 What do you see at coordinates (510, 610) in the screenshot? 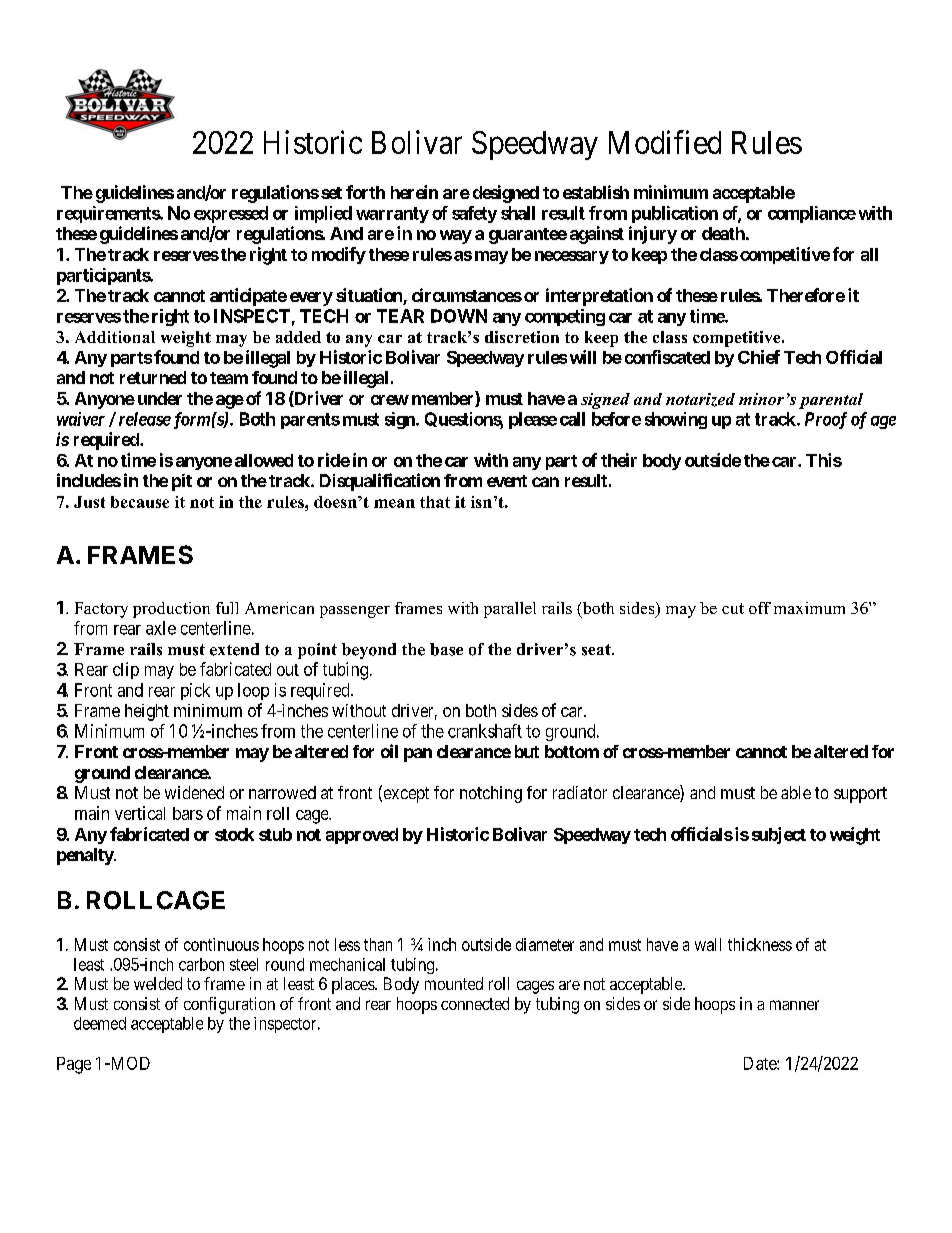
I see `parallel` at bounding box center [510, 610].
